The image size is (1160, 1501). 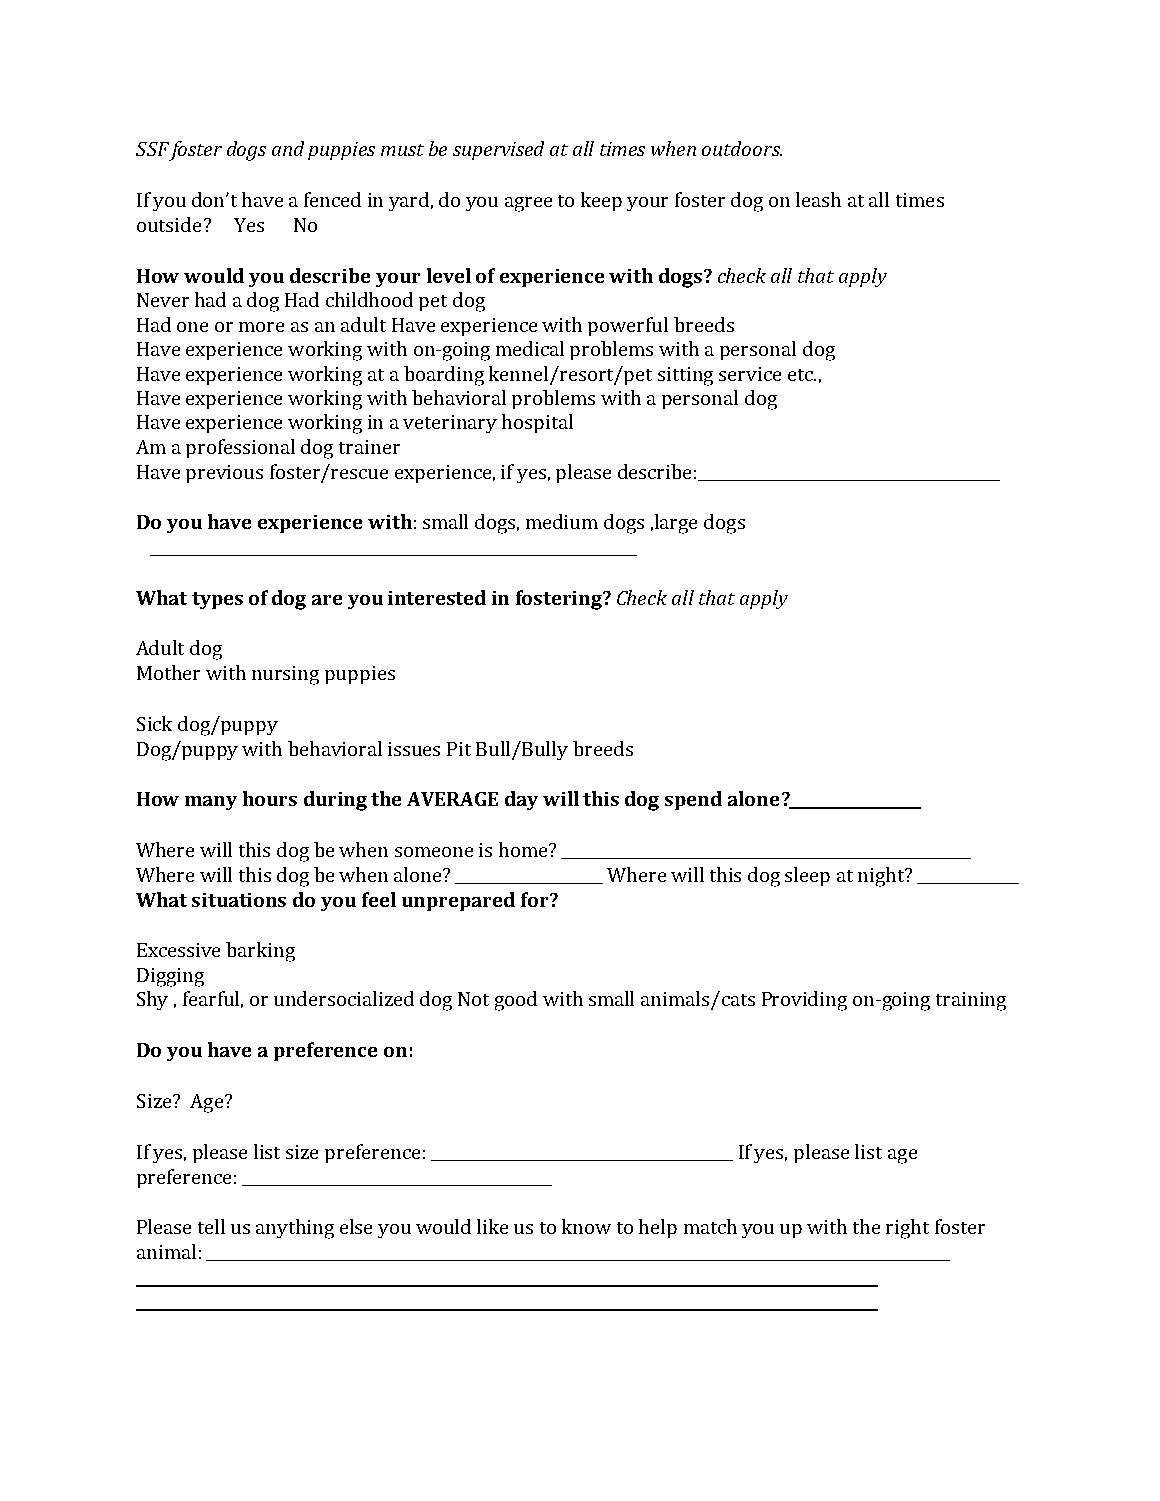 What do you see at coordinates (818, 199) in the image?
I see `leash` at bounding box center [818, 199].
